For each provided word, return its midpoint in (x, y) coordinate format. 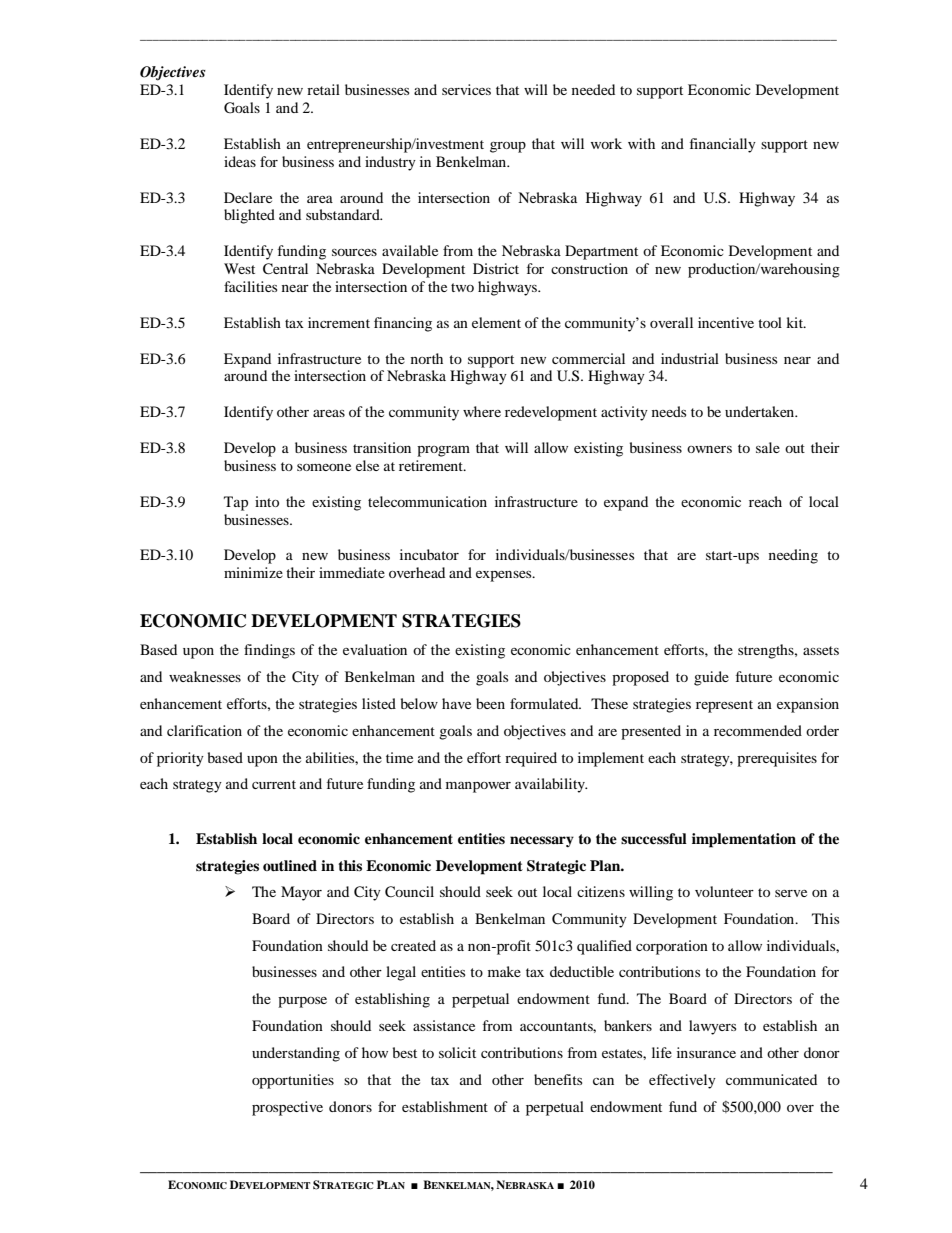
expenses (505, 576)
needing (793, 556)
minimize (253, 572)
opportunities (293, 1081)
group (508, 147)
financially (723, 145)
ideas (240, 161)
